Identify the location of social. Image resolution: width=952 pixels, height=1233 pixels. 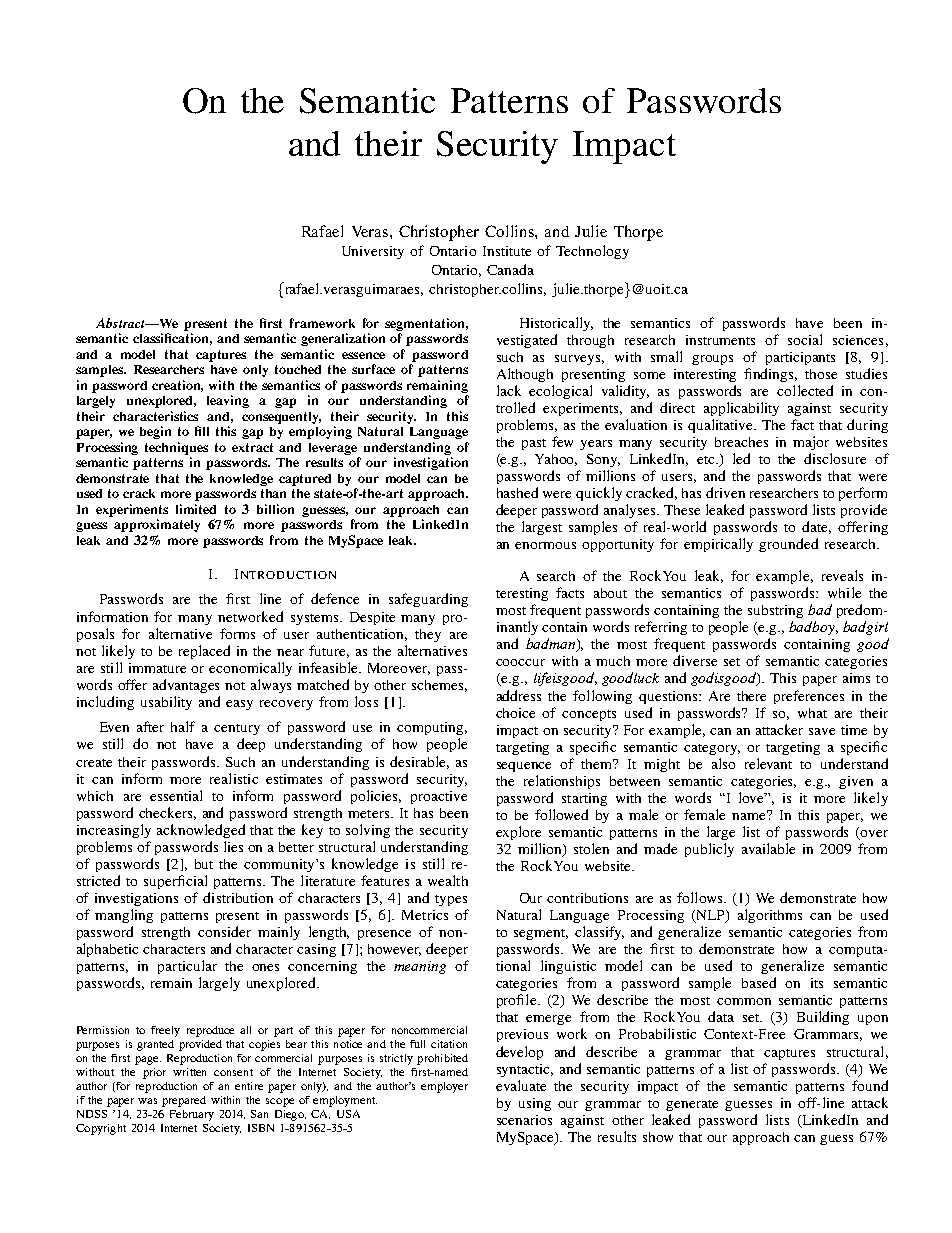
(805, 339).
